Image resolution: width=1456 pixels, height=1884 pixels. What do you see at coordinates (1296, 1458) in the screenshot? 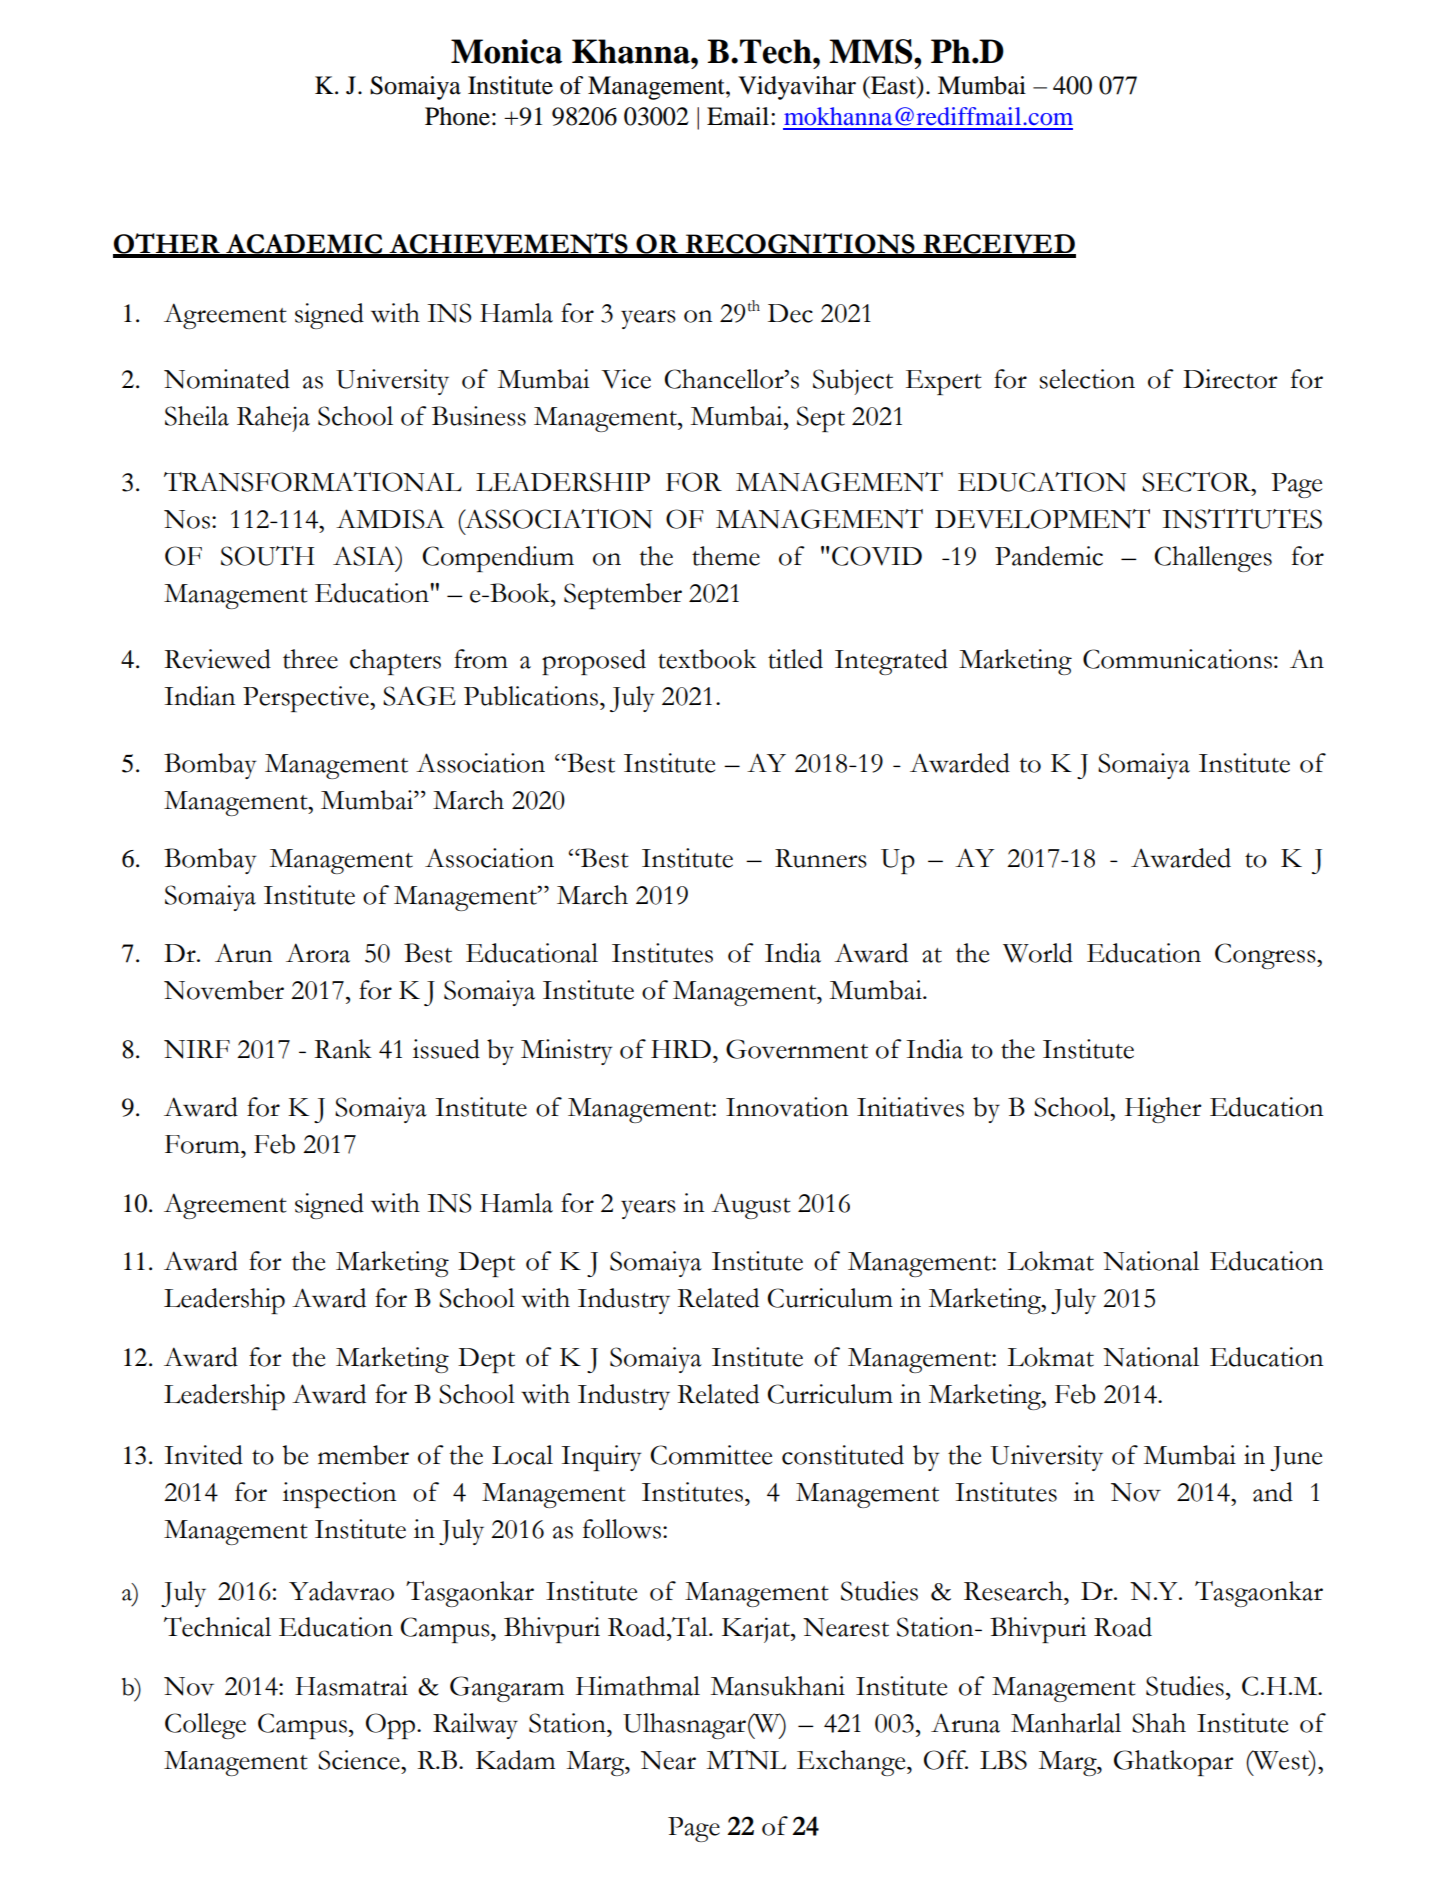
I see `June` at bounding box center [1296, 1458].
